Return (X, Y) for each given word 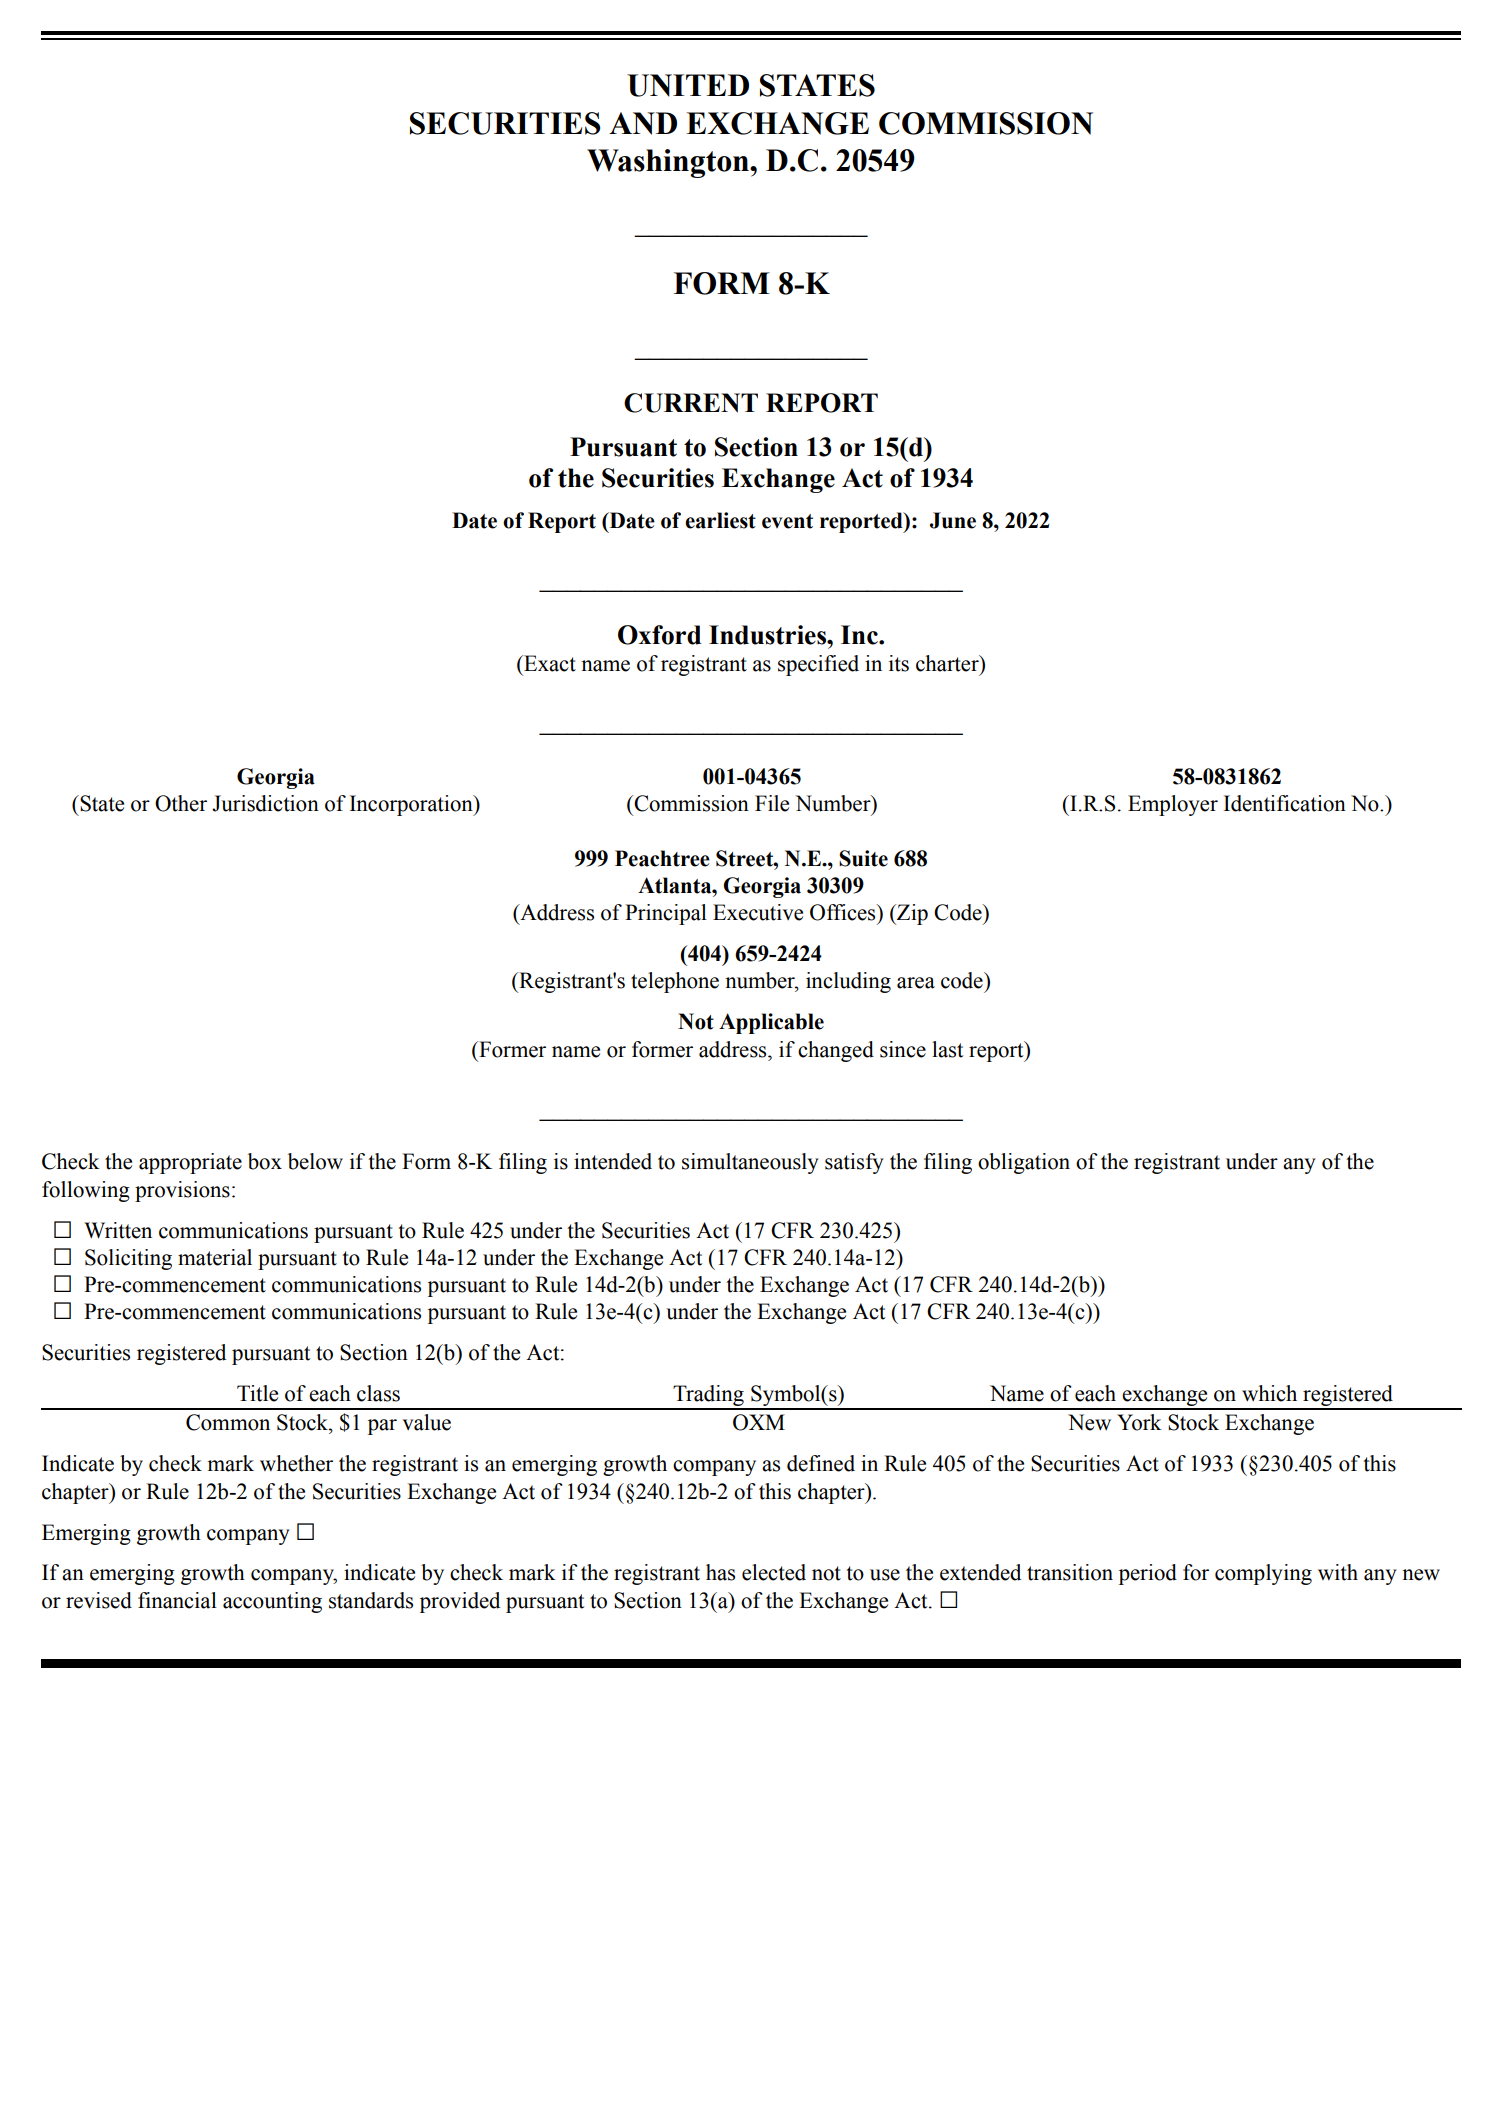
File (772, 803)
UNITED (688, 85)
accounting (272, 1602)
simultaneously (750, 1163)
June (953, 520)
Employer (1173, 805)
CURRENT (691, 403)
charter (948, 663)
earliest (720, 520)
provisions (182, 1191)
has (720, 1572)
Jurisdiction (265, 803)
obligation (1024, 1163)
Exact (549, 663)
